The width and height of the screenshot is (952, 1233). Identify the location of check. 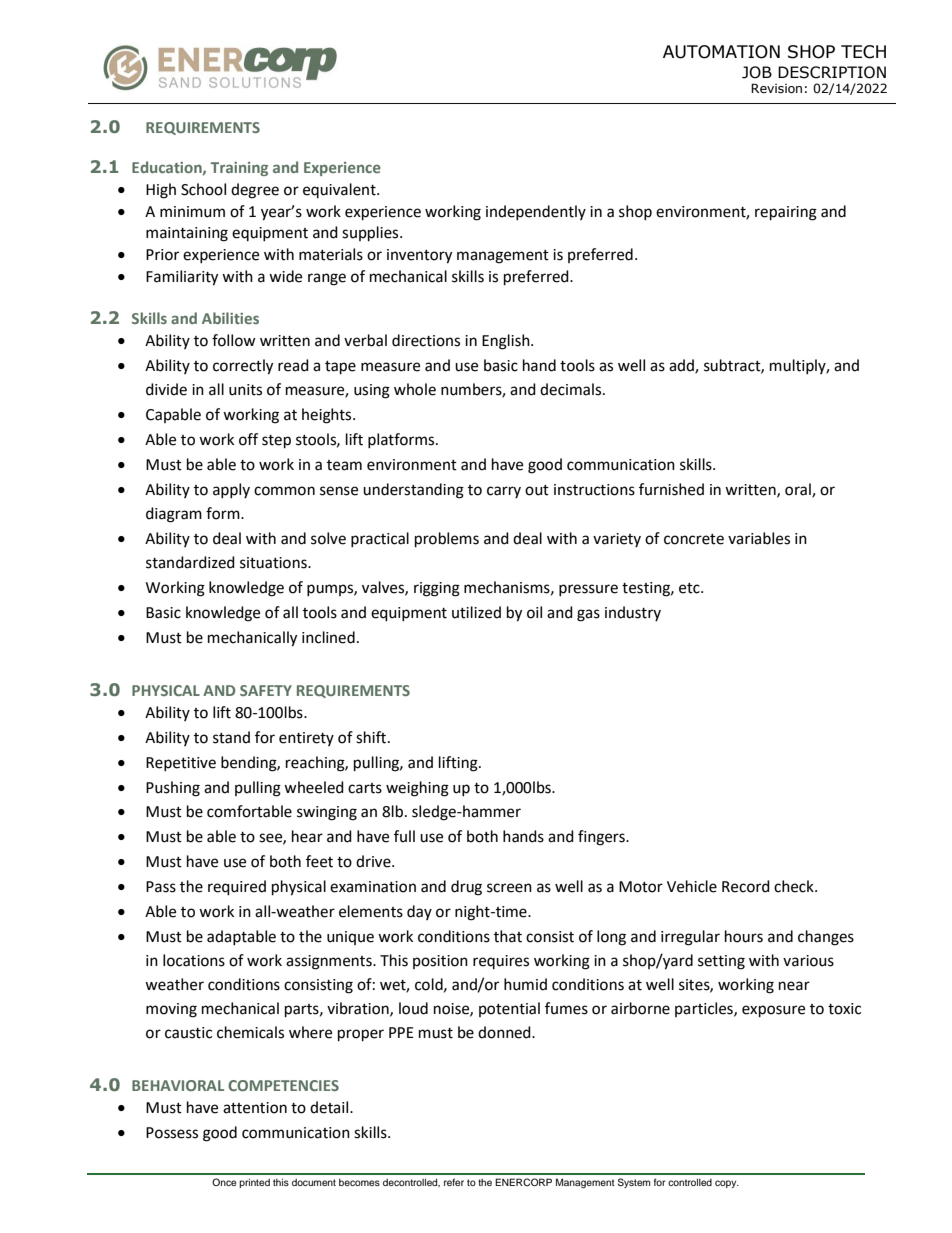
(795, 886).
